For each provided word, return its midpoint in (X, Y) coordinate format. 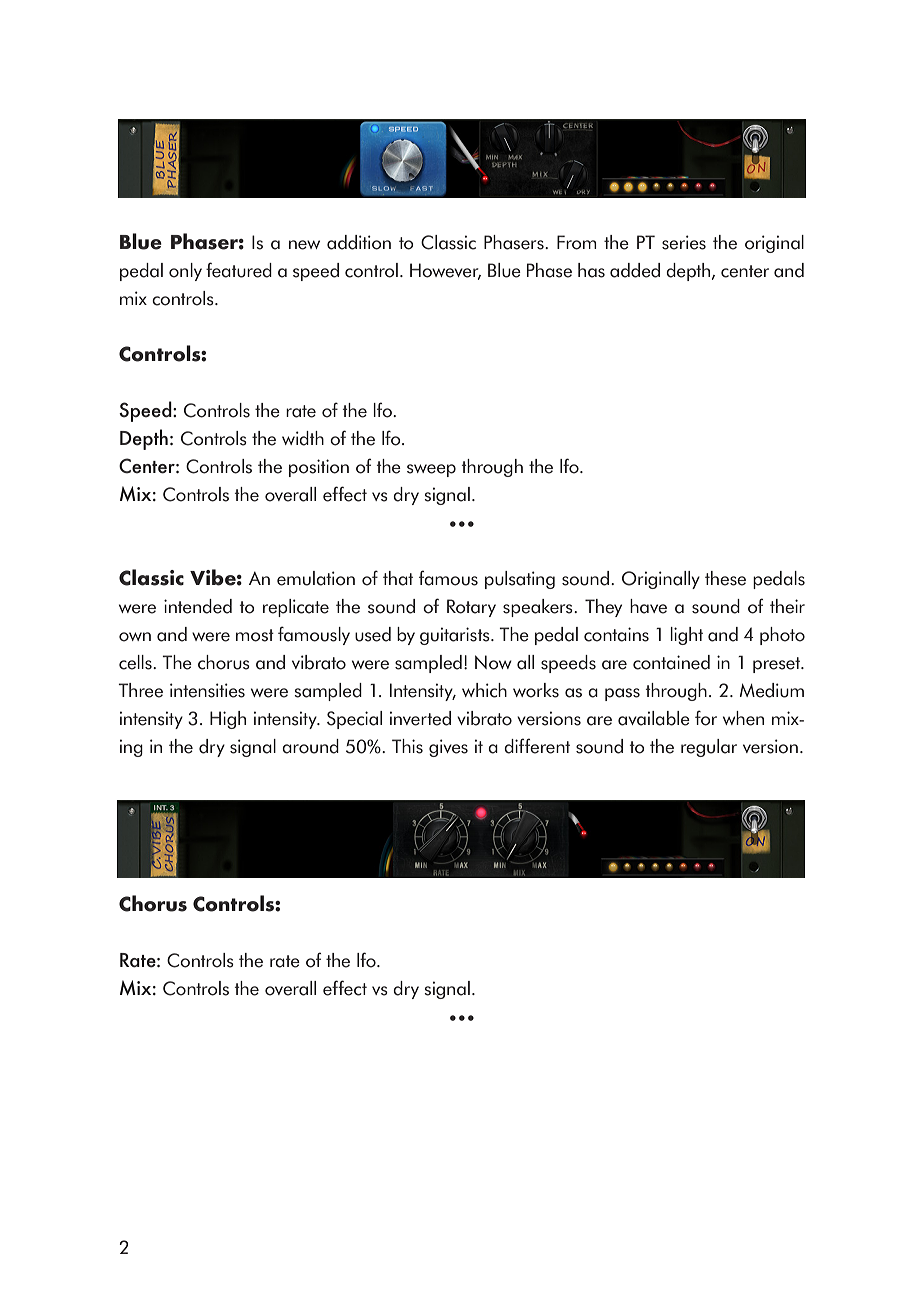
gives (448, 748)
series (684, 242)
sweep (431, 470)
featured (239, 270)
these (725, 578)
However (445, 271)
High (228, 720)
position (319, 468)
